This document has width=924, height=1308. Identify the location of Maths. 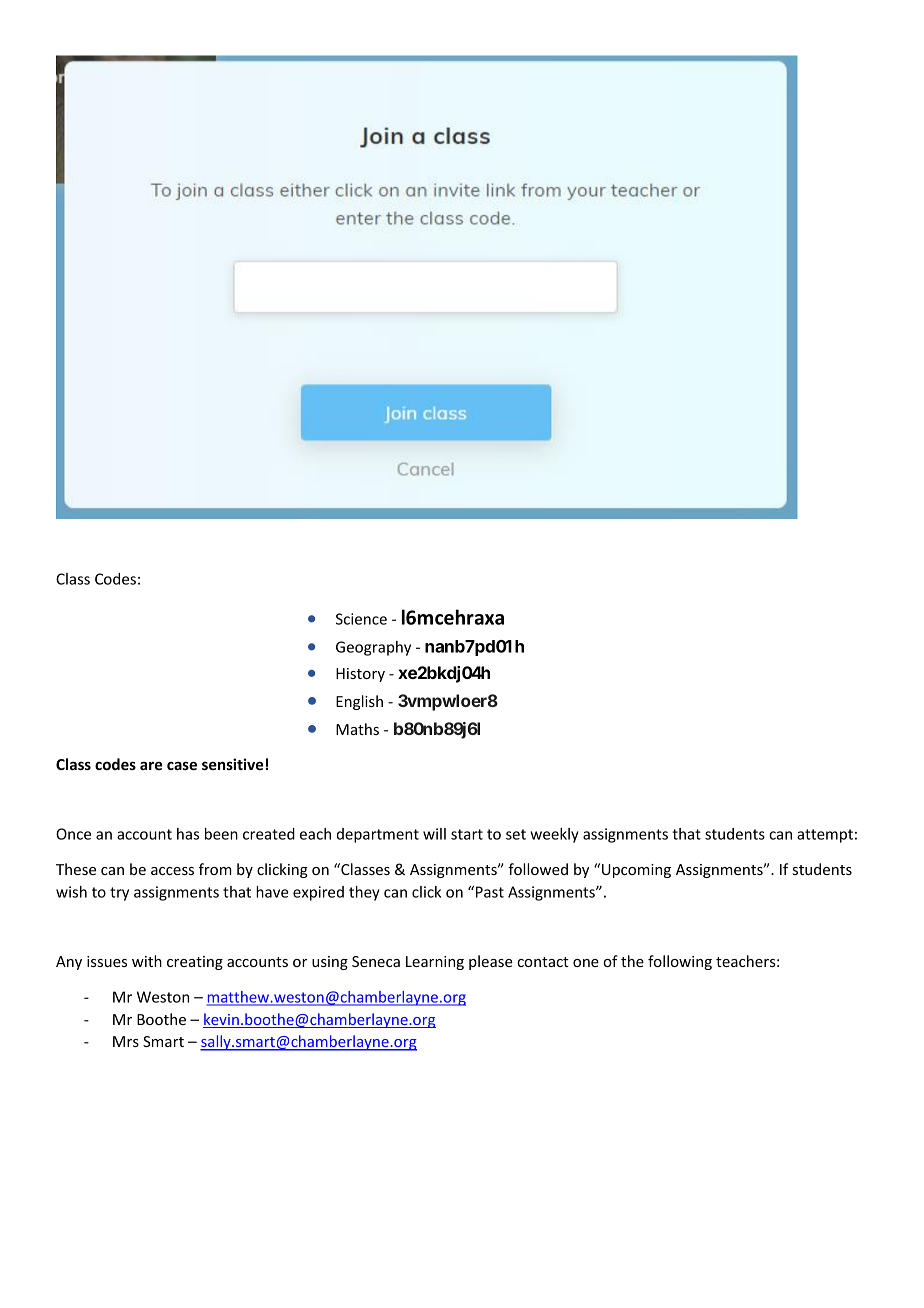
(357, 729).
